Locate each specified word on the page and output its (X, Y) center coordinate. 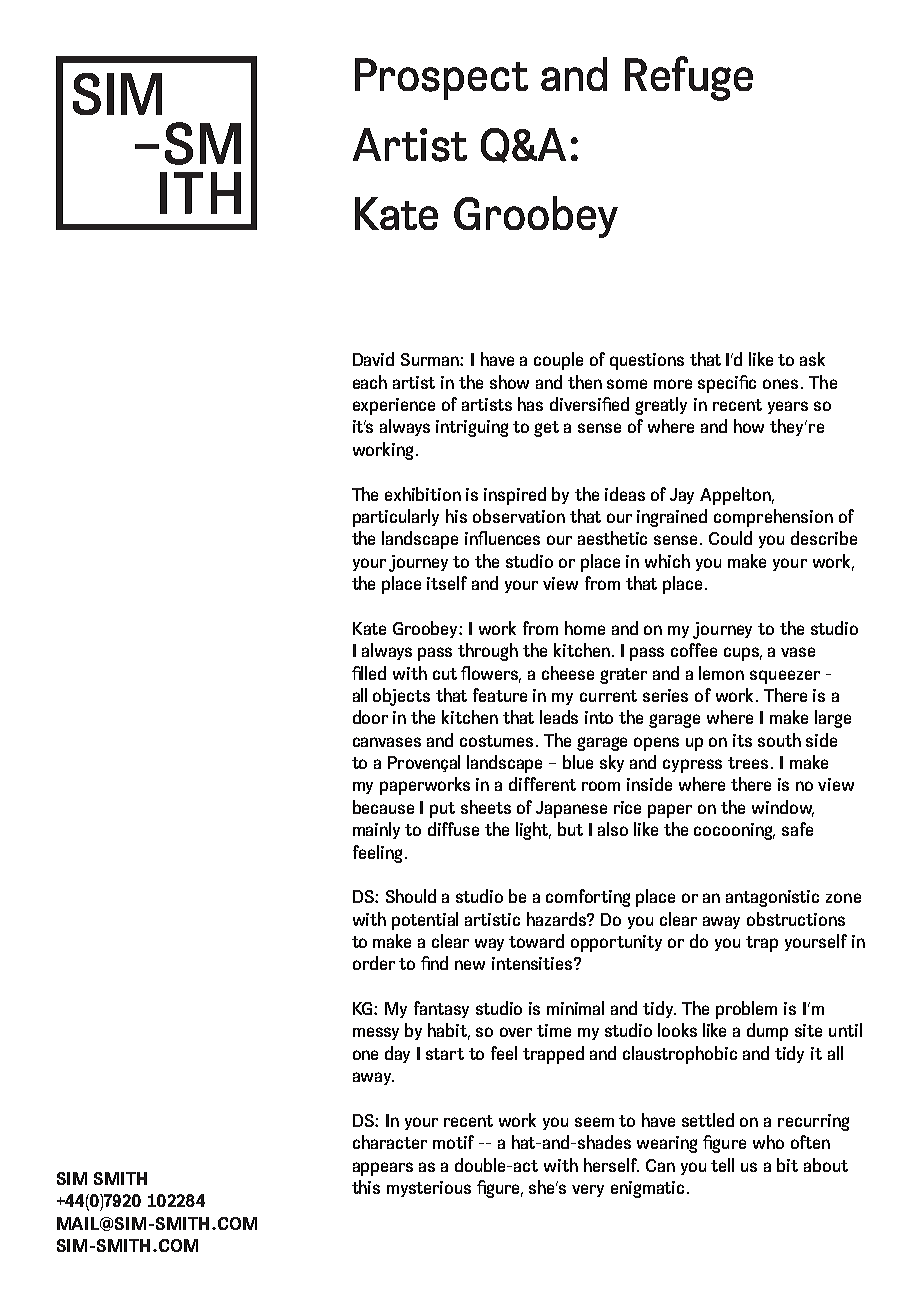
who (768, 1142)
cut (445, 674)
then (585, 382)
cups (743, 654)
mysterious (429, 1189)
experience (394, 406)
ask (812, 359)
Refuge (689, 78)
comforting (588, 898)
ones (780, 384)
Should (411, 896)
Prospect (441, 79)
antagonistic (772, 898)
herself (611, 1165)
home (585, 628)
